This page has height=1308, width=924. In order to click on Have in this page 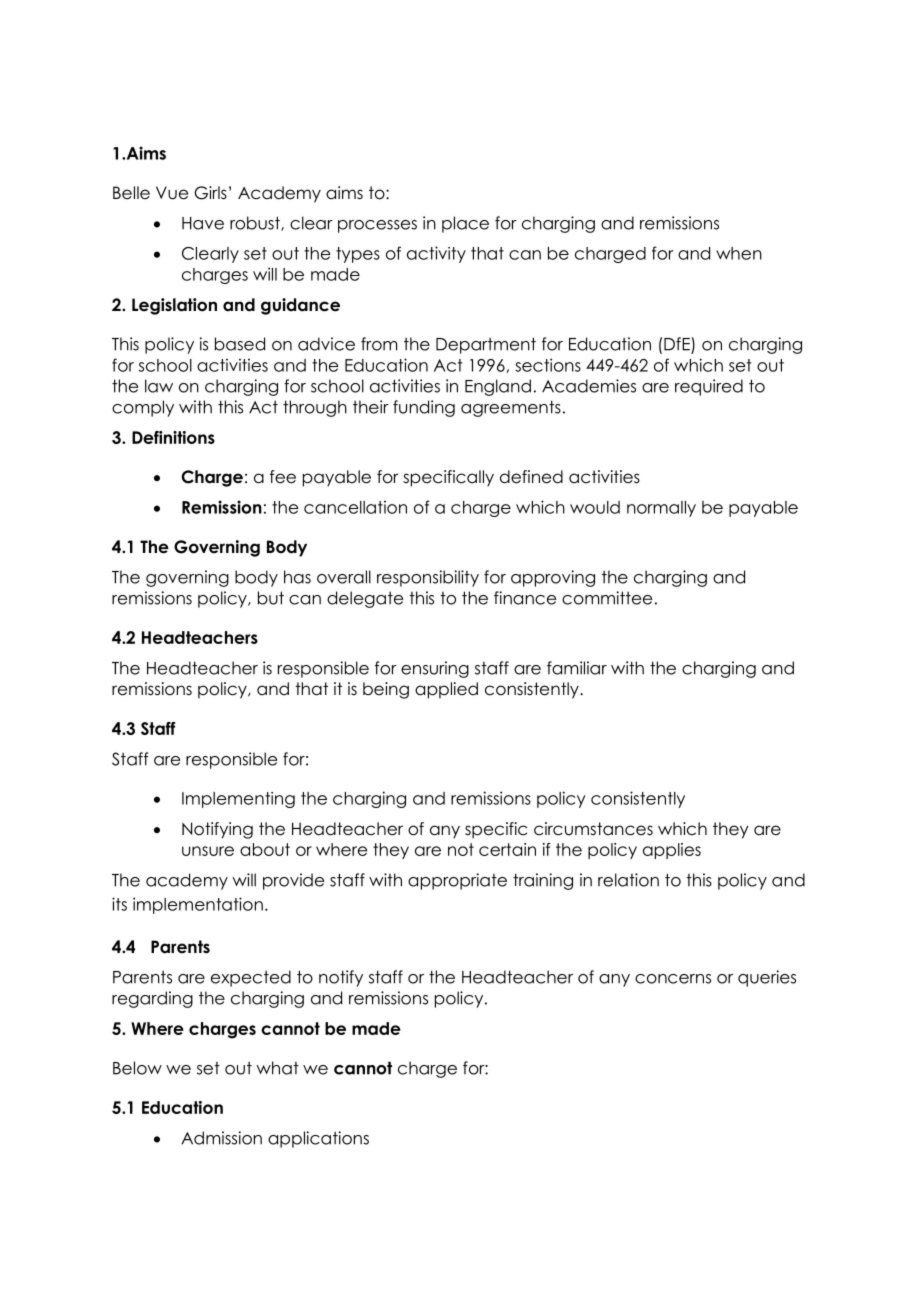, I will do `click(203, 223)`.
